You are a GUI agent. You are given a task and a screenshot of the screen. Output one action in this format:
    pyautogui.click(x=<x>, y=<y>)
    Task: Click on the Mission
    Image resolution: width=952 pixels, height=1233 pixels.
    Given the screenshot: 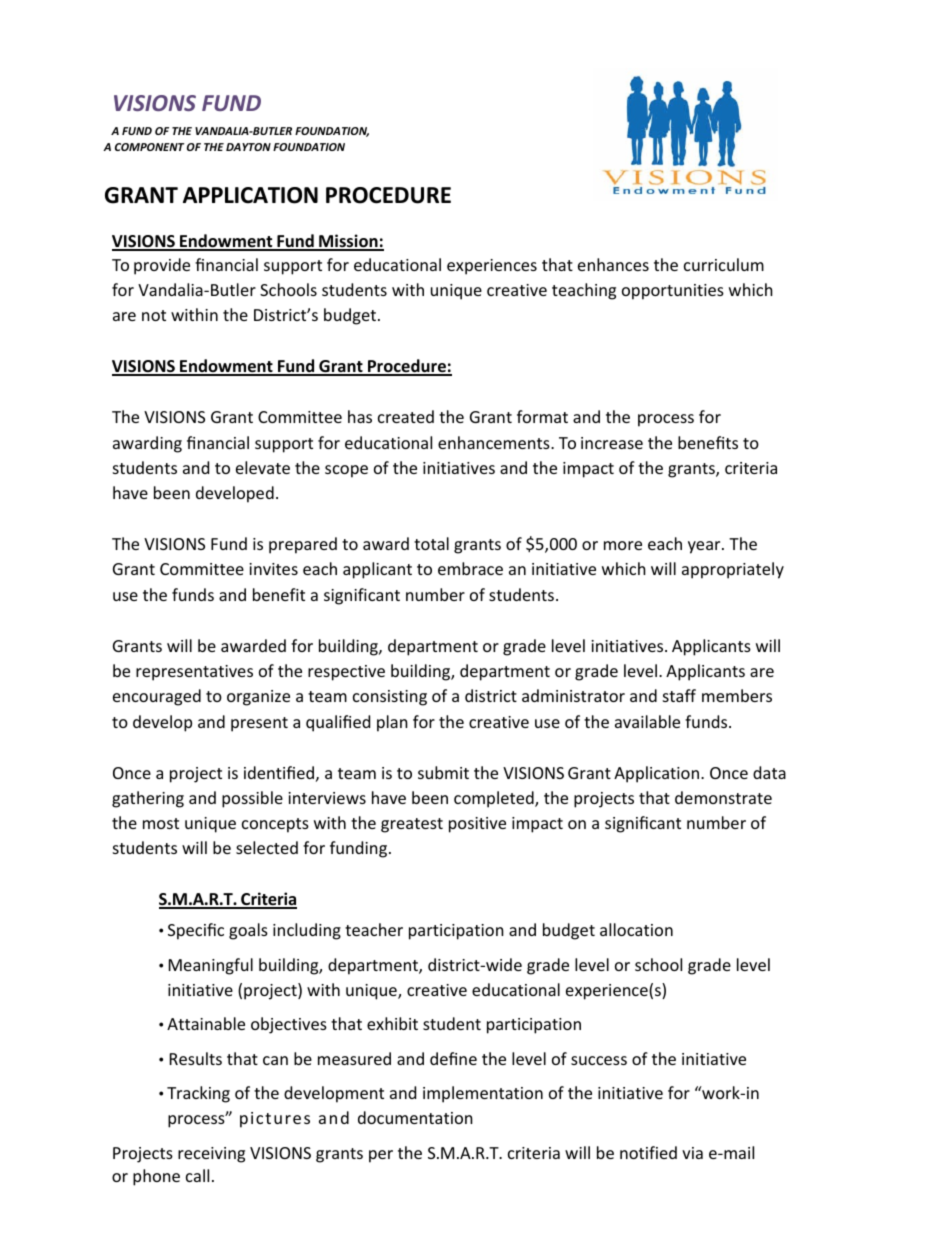 What is the action you would take?
    pyautogui.click(x=348, y=242)
